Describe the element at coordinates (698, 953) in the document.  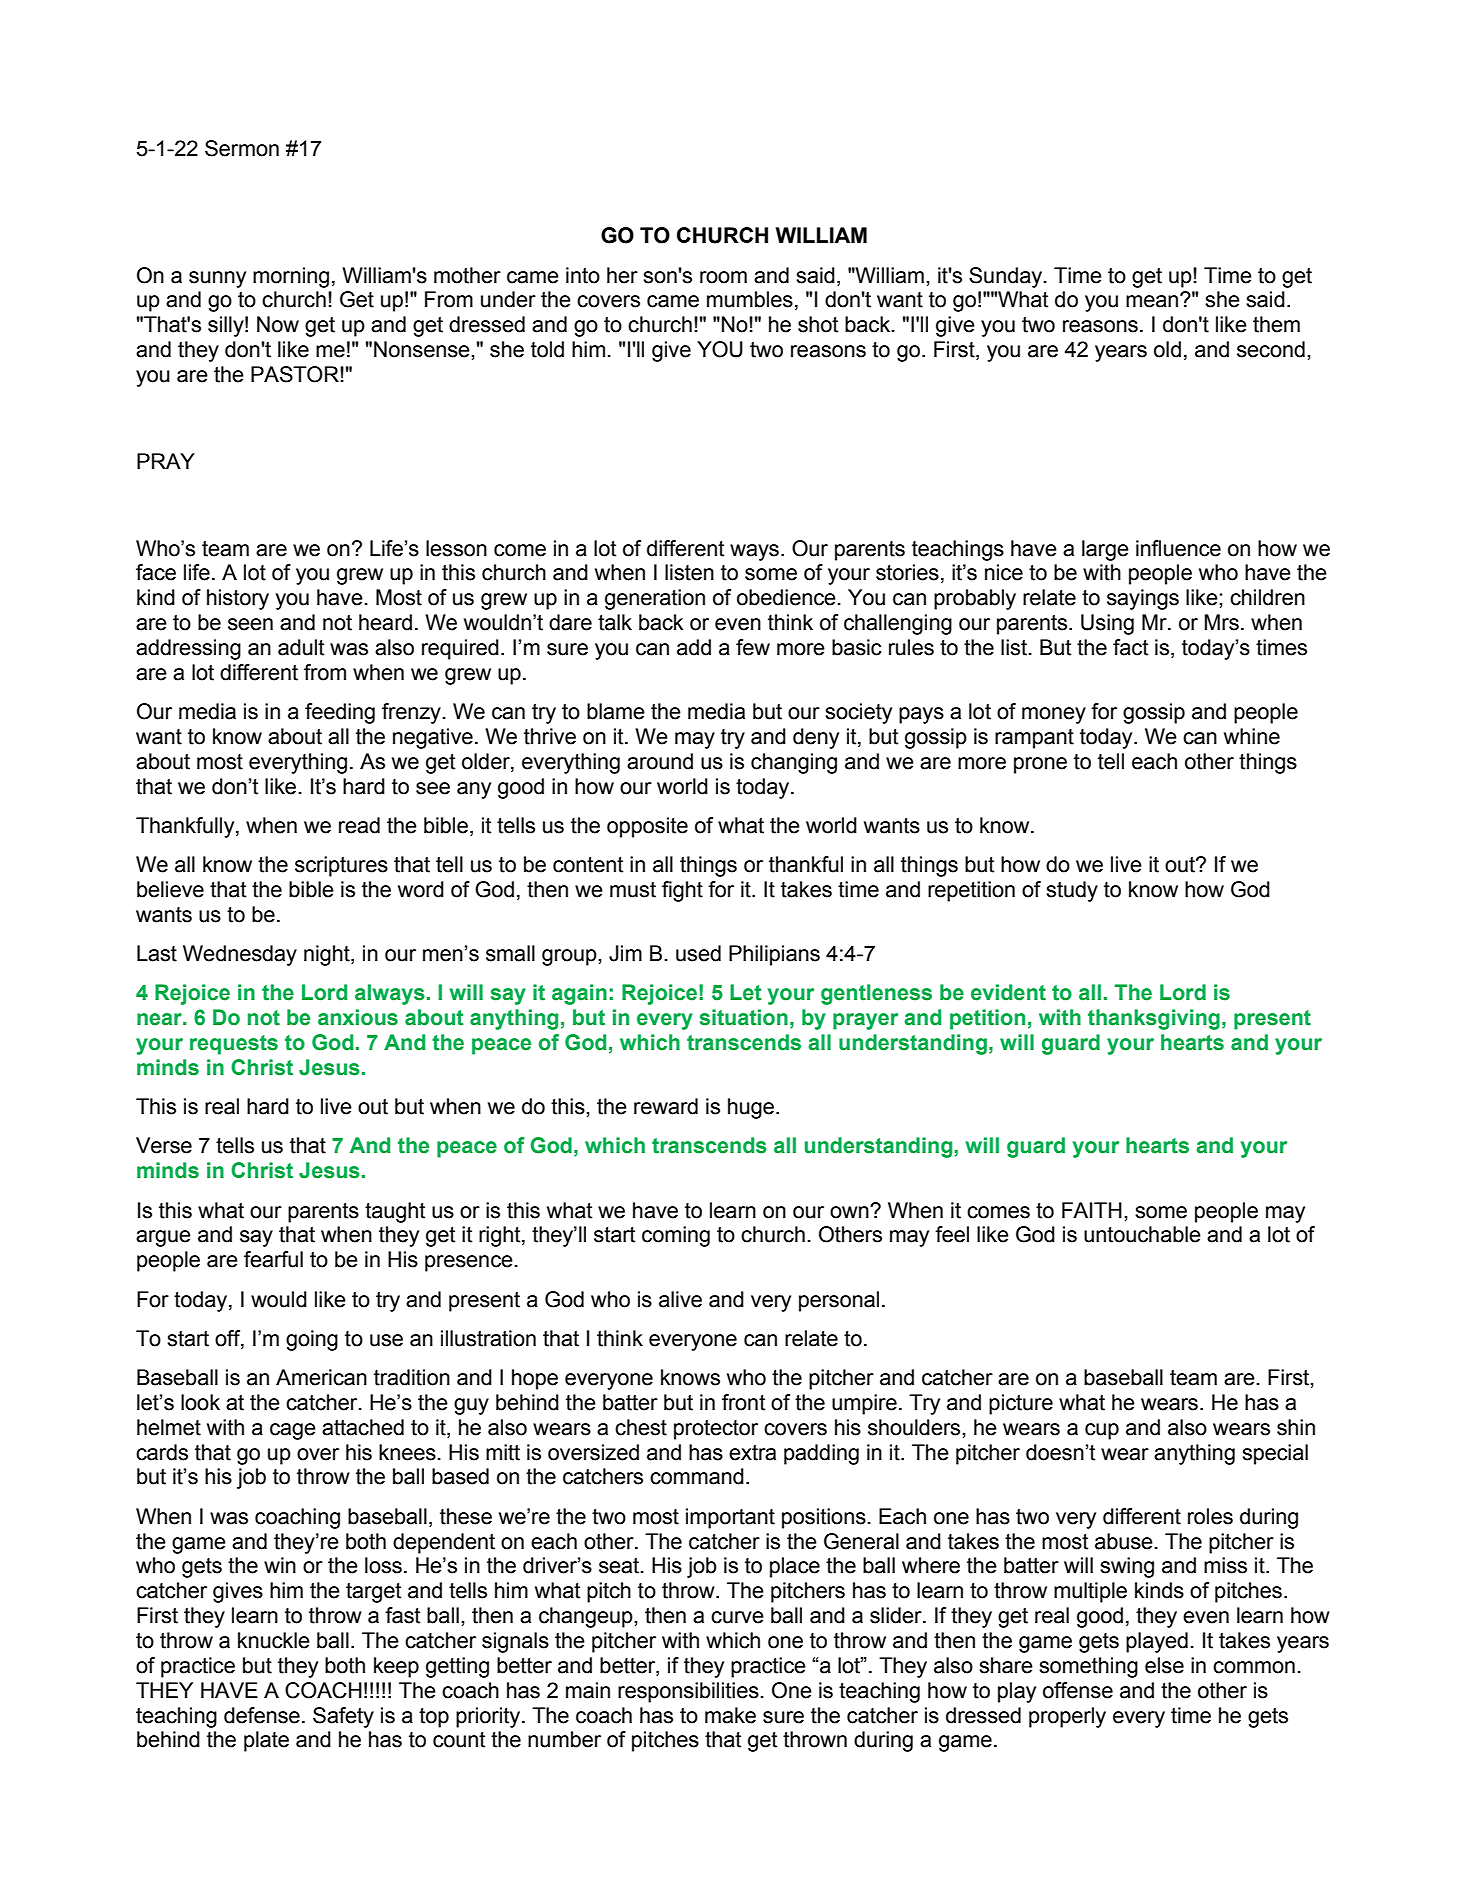
I see `used` at that location.
